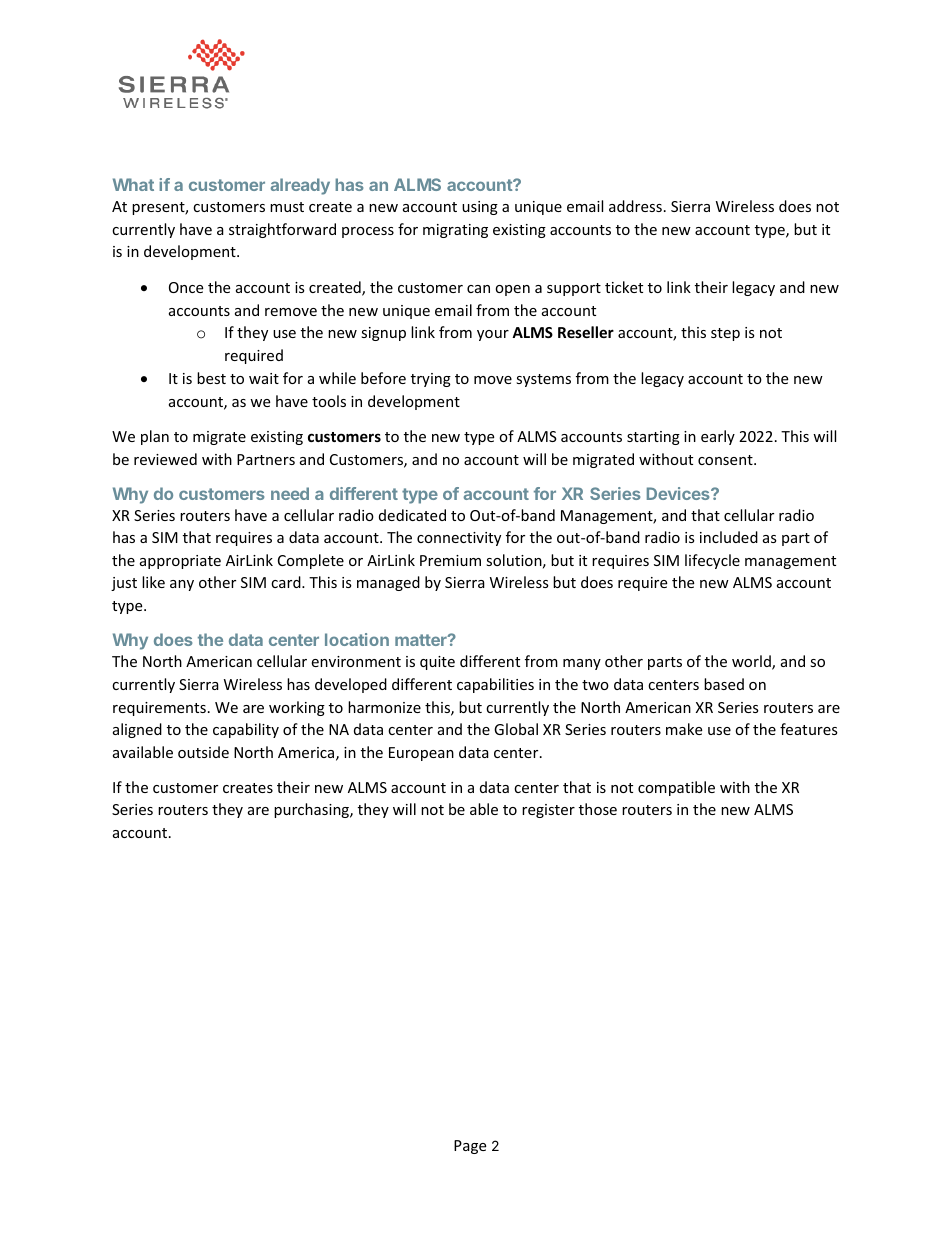 This page has width=952, height=1233. What do you see at coordinates (718, 437) in the page?
I see `early` at bounding box center [718, 437].
